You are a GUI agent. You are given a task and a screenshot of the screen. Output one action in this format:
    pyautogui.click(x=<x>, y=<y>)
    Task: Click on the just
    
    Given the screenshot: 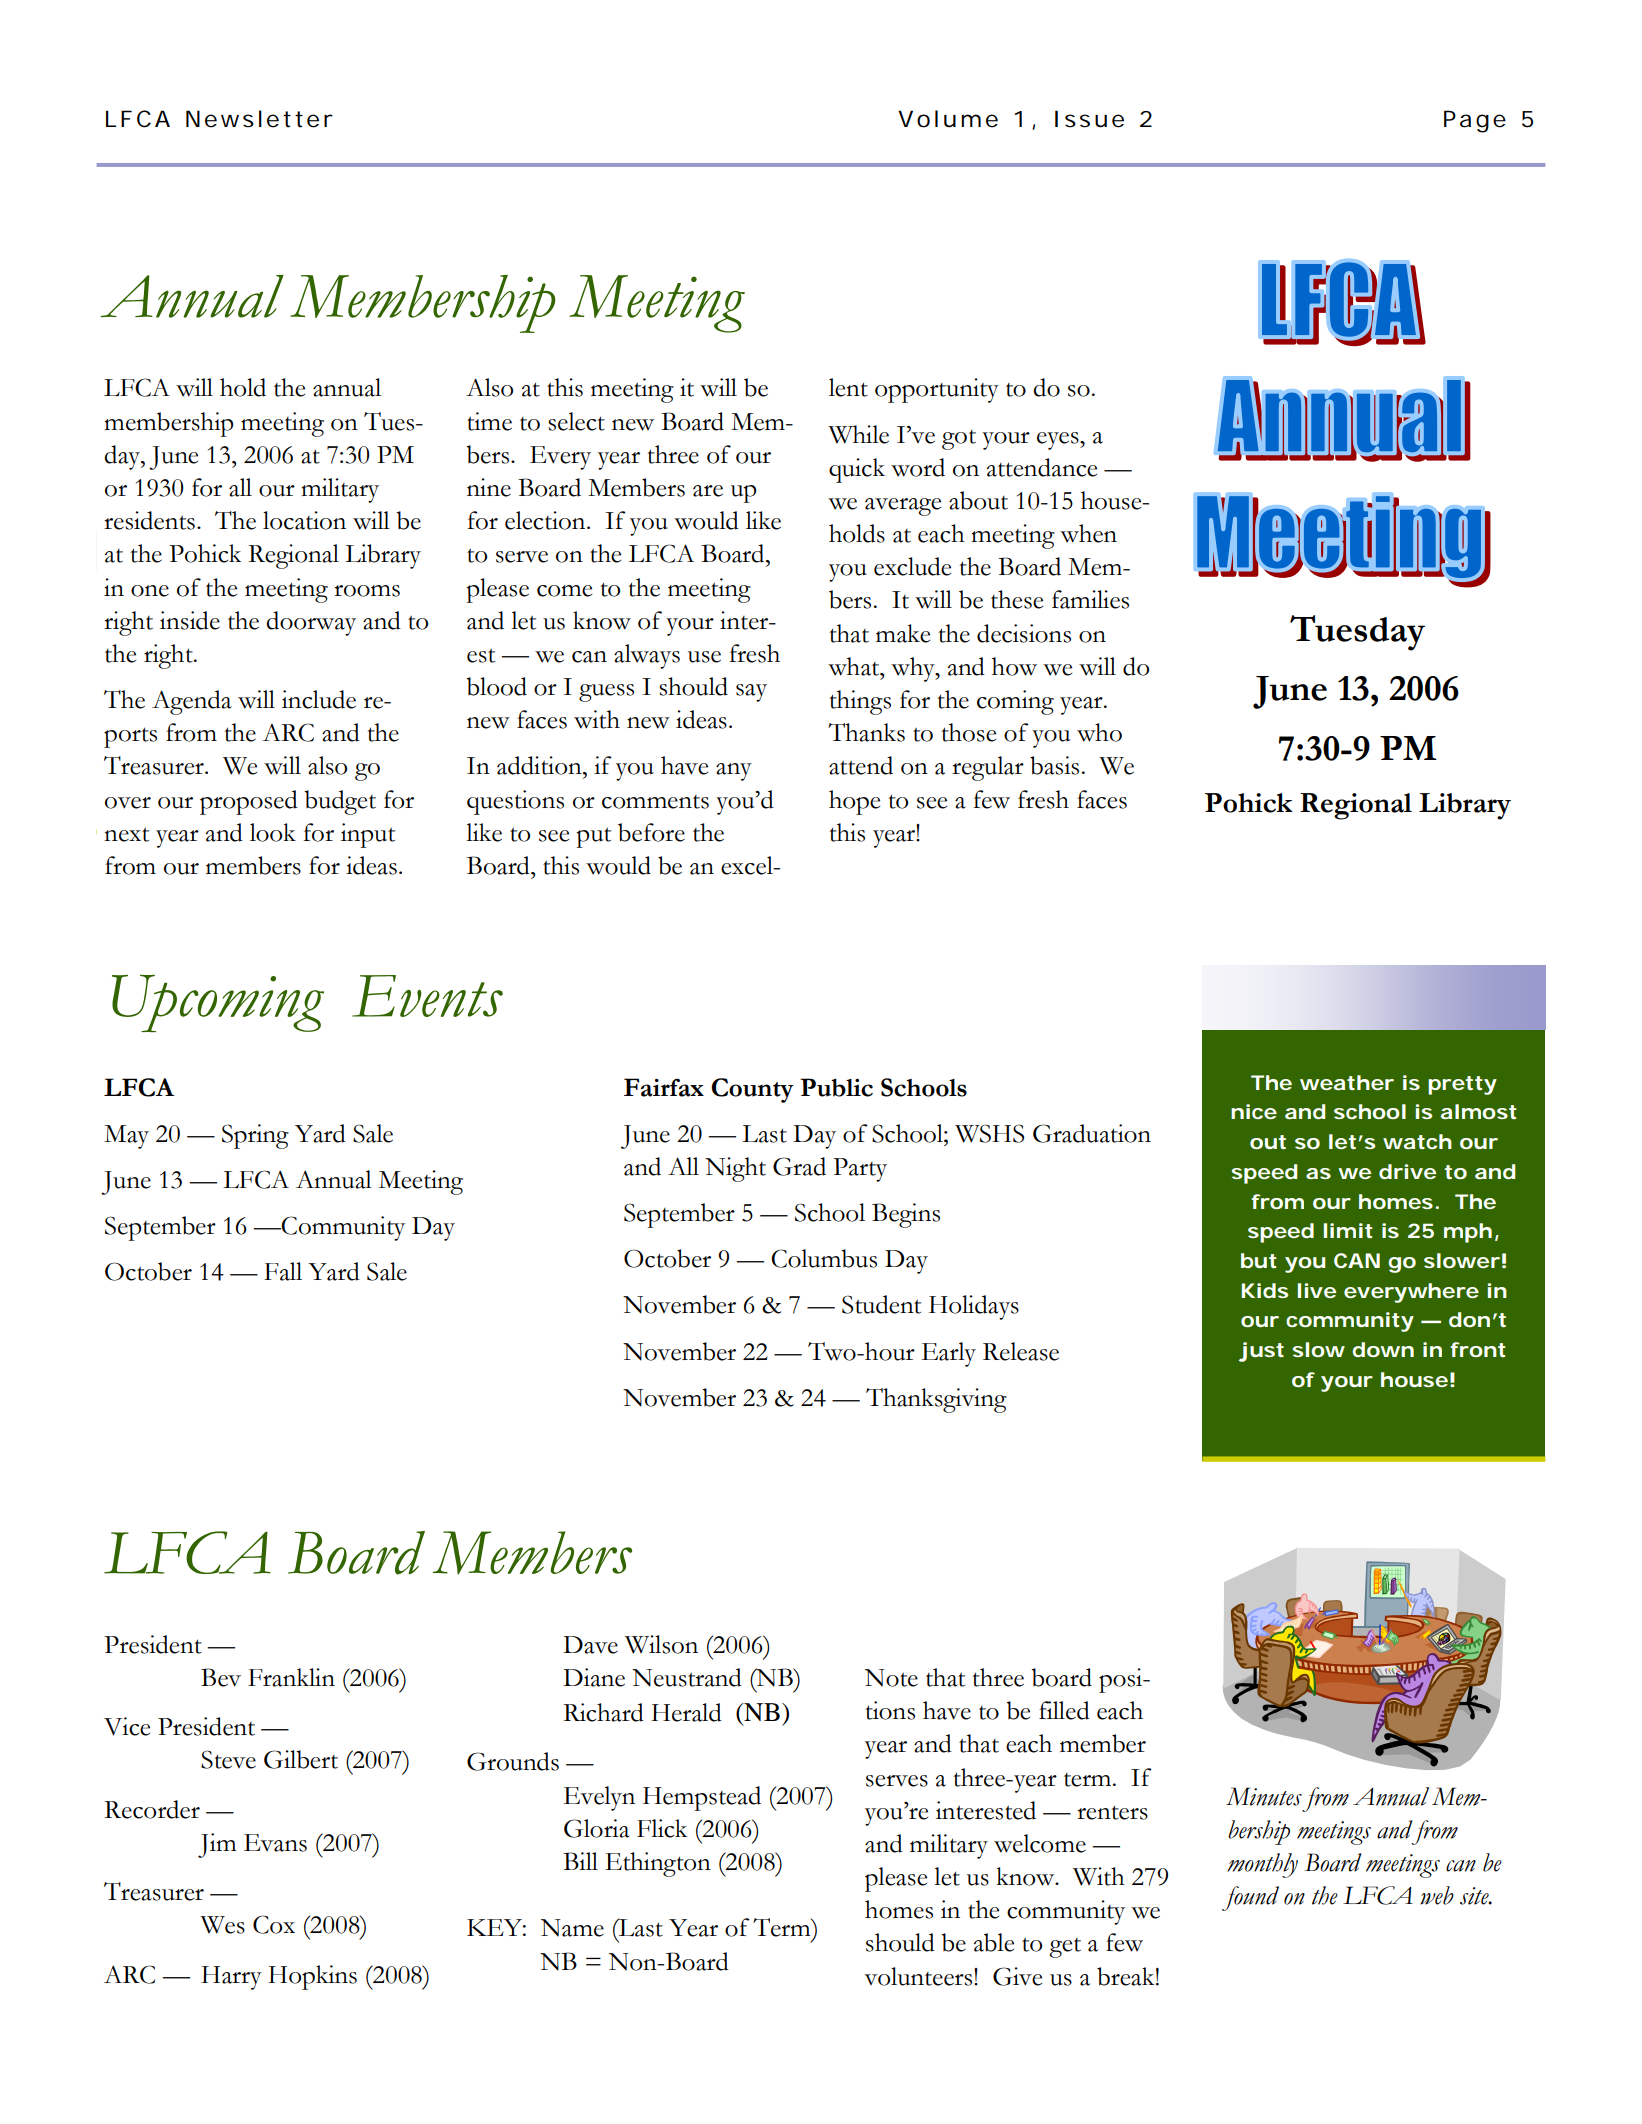 What is the action you would take?
    pyautogui.click(x=1261, y=1352)
